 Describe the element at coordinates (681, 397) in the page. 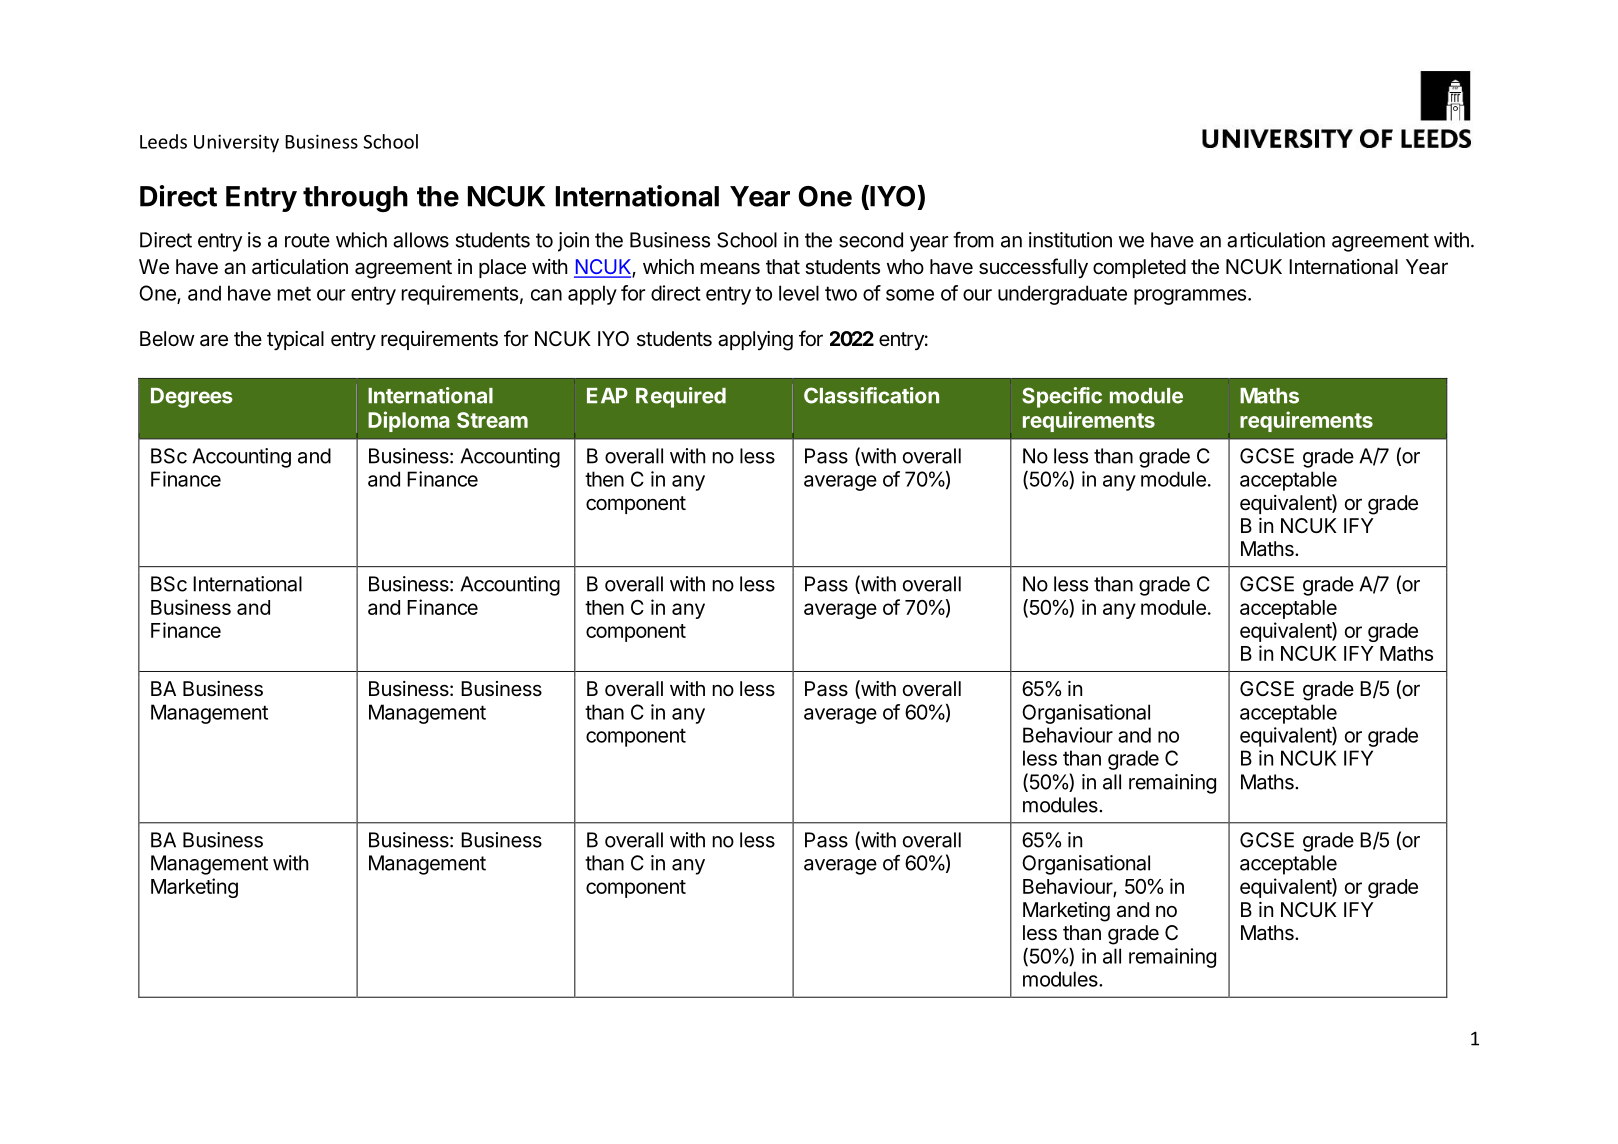

I see `Required` at that location.
